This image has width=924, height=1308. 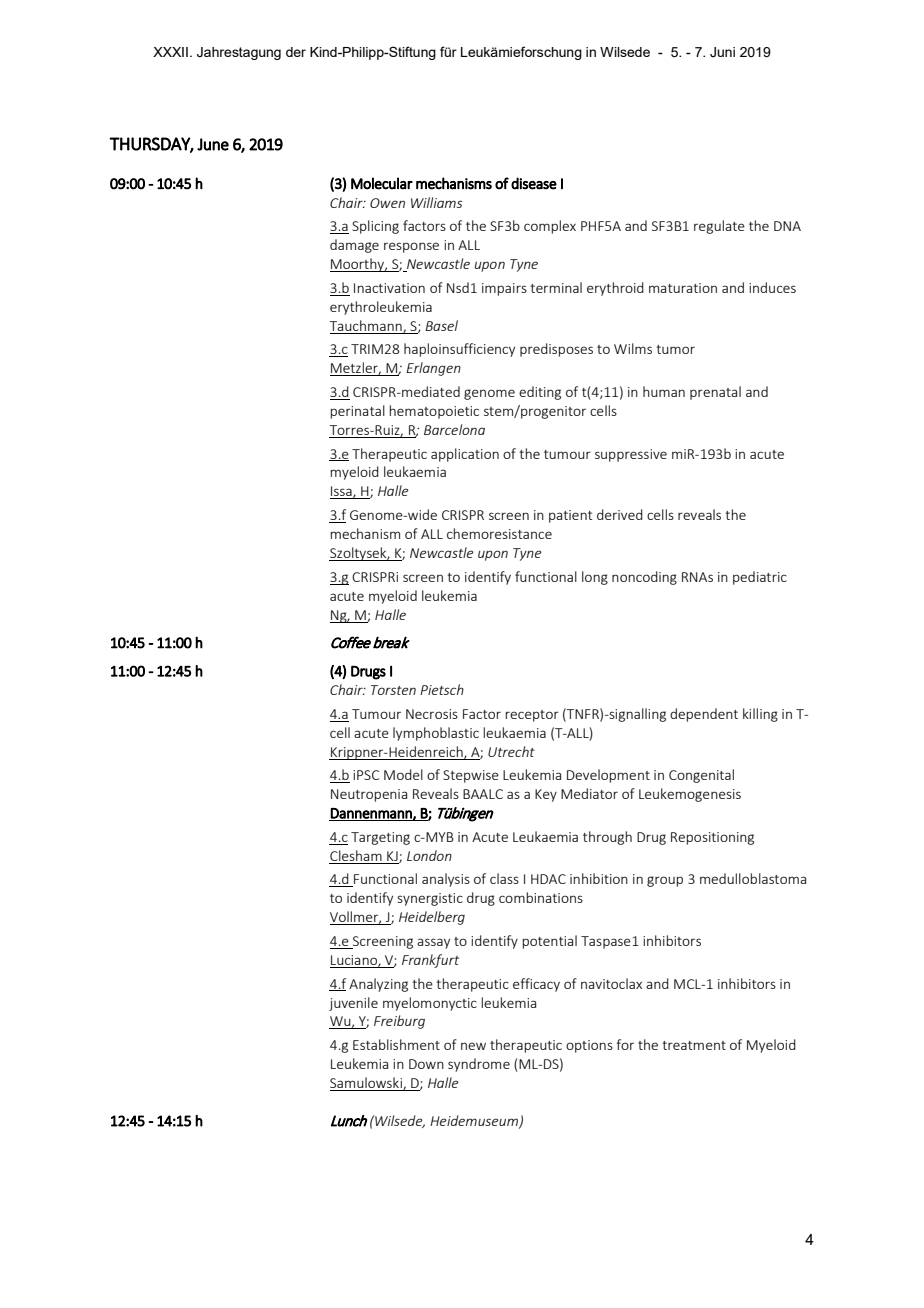 I want to click on perinatal, so click(x=357, y=412).
